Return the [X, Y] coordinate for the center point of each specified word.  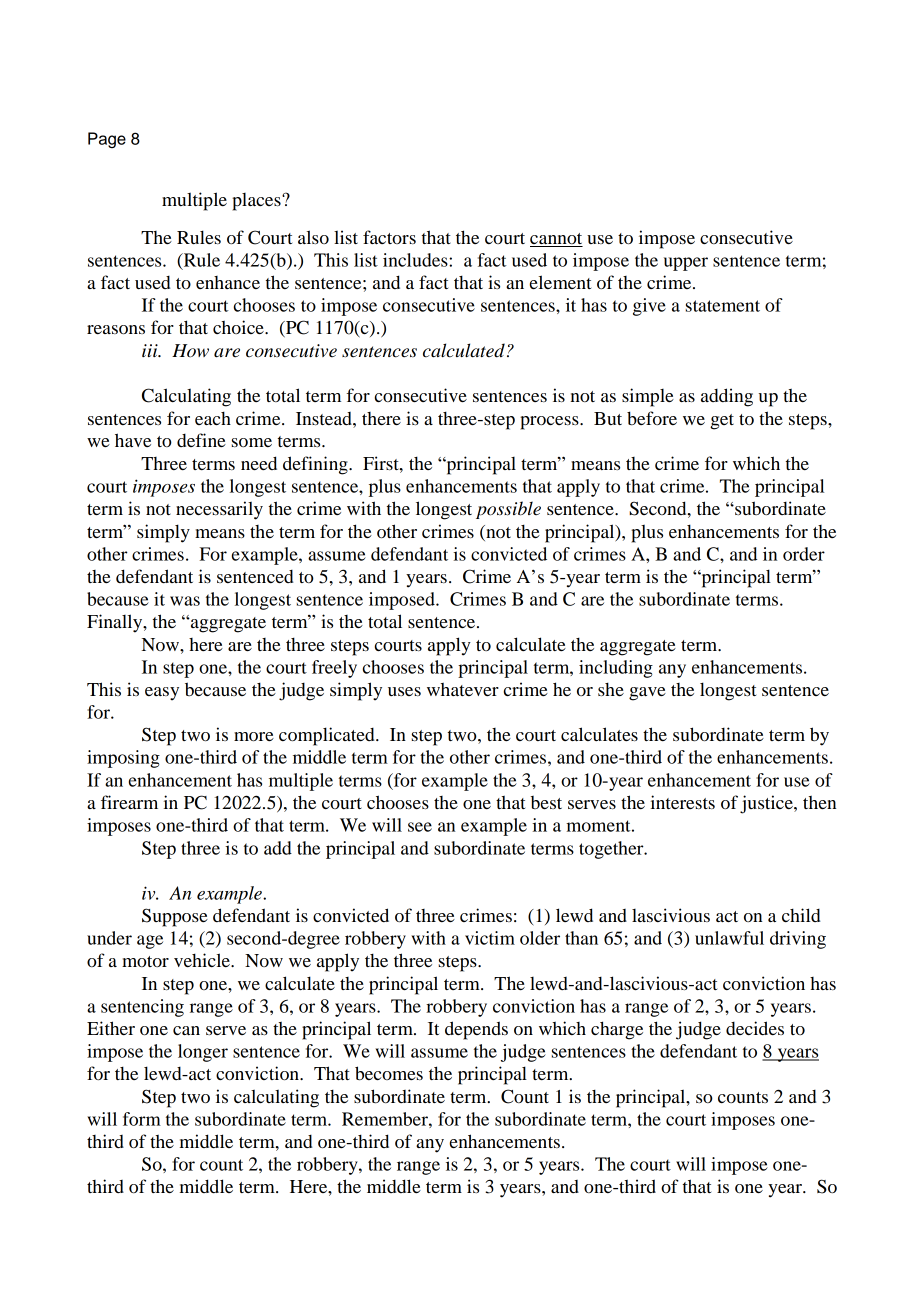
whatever [463, 689]
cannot [556, 238]
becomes [389, 1073]
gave [647, 694]
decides [755, 1028]
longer [203, 1053]
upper [686, 264]
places [257, 202]
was [185, 601]
